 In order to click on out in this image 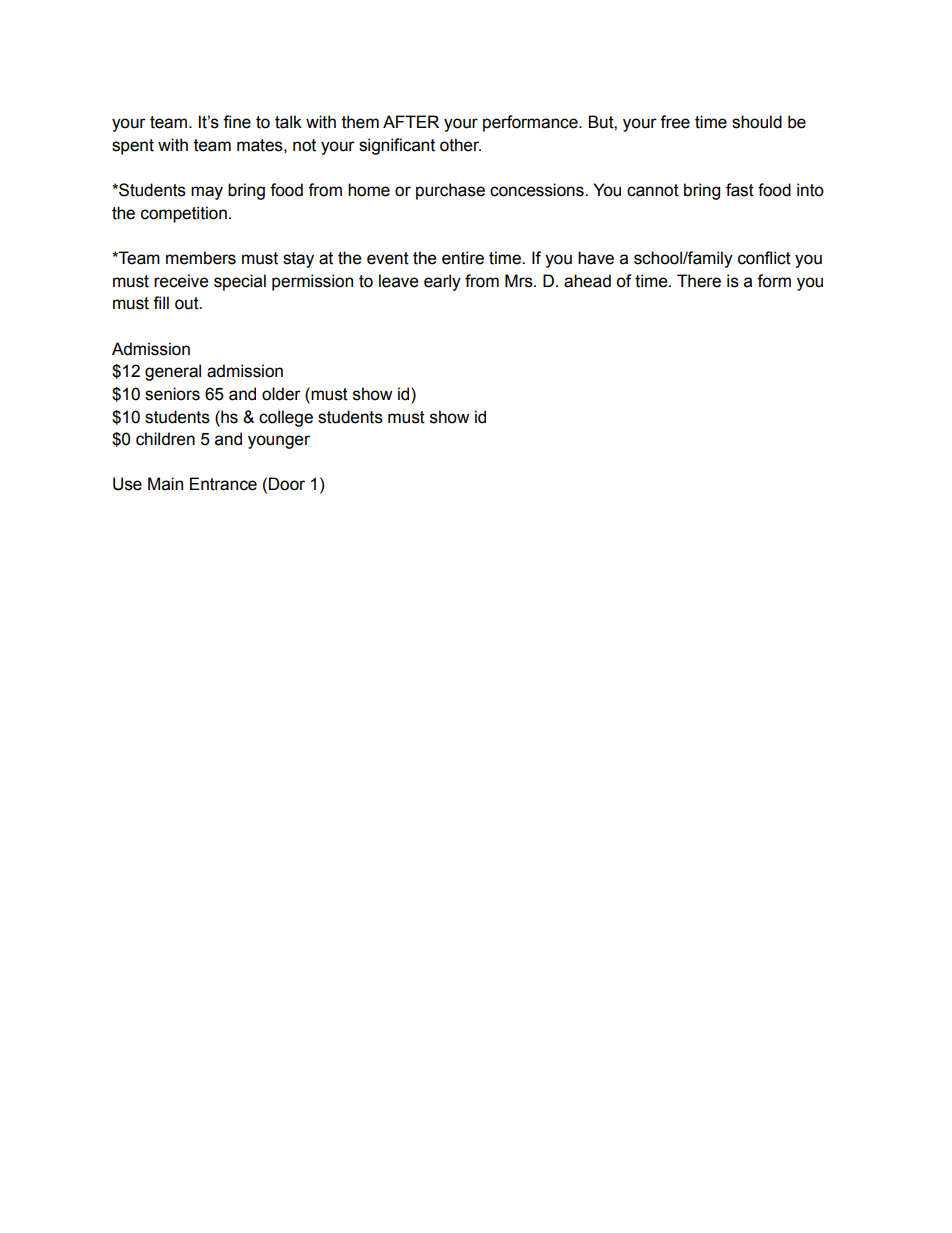, I will do `click(188, 303)`.
